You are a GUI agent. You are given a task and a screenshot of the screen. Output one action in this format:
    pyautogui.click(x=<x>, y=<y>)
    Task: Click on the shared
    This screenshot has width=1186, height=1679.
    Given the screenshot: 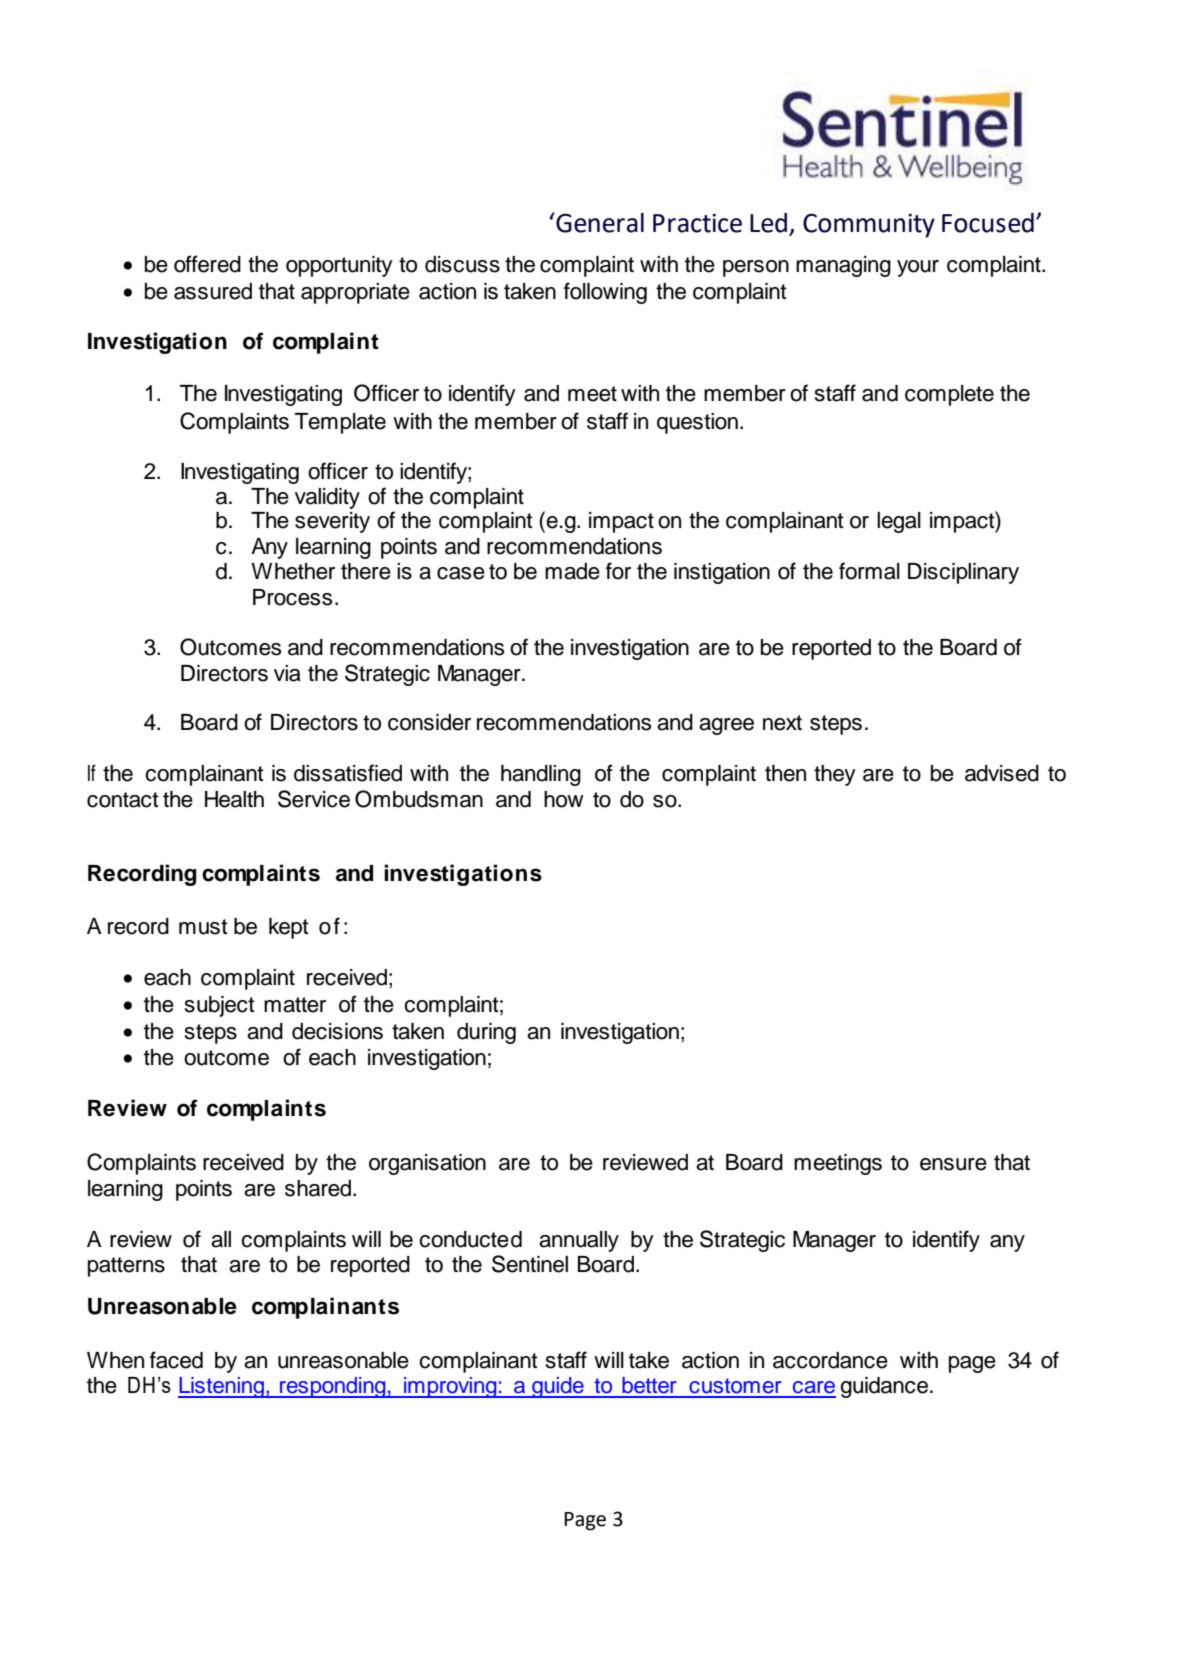 What is the action you would take?
    pyautogui.click(x=318, y=1188)
